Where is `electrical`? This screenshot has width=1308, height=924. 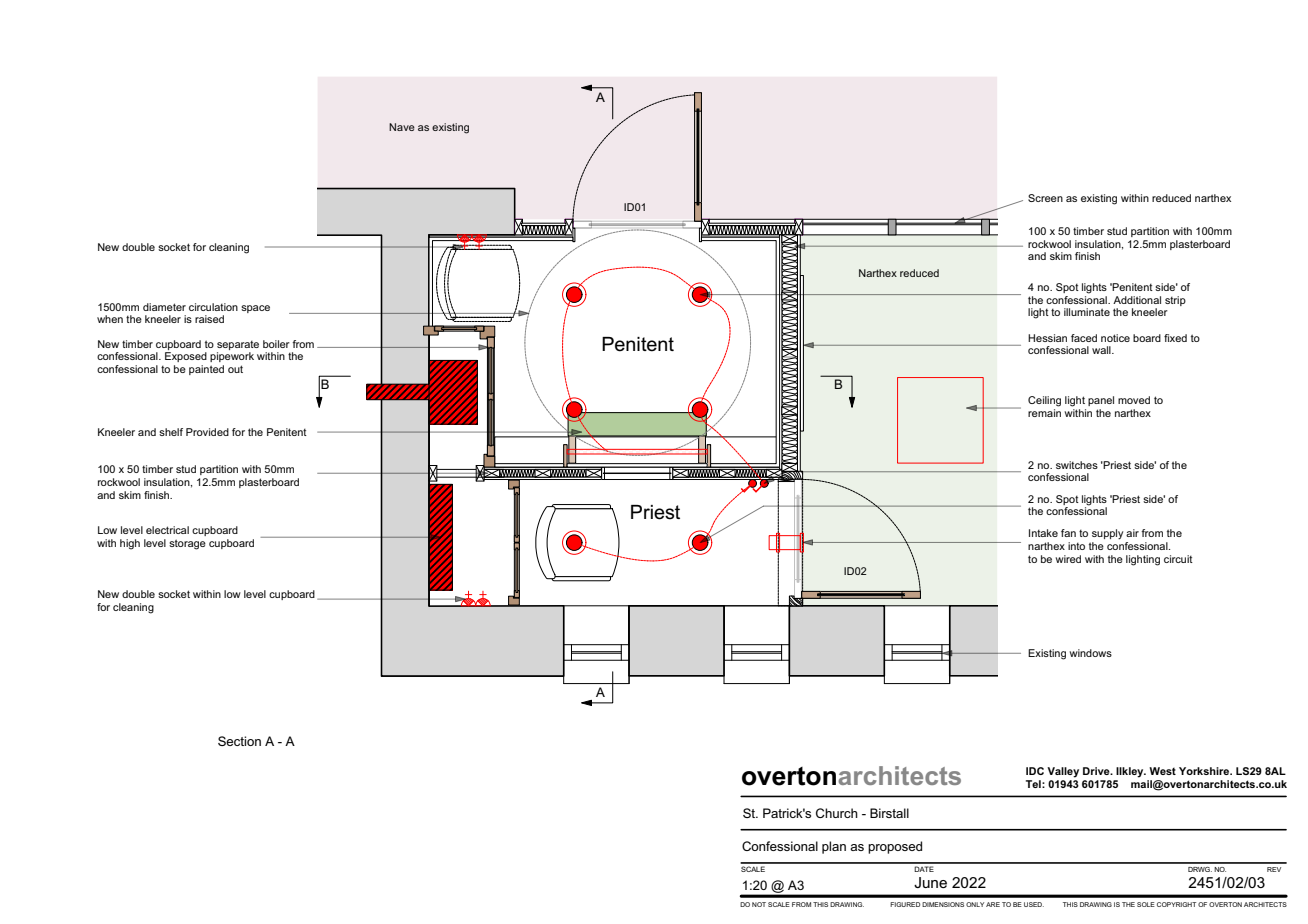 electrical is located at coordinates (167, 530).
